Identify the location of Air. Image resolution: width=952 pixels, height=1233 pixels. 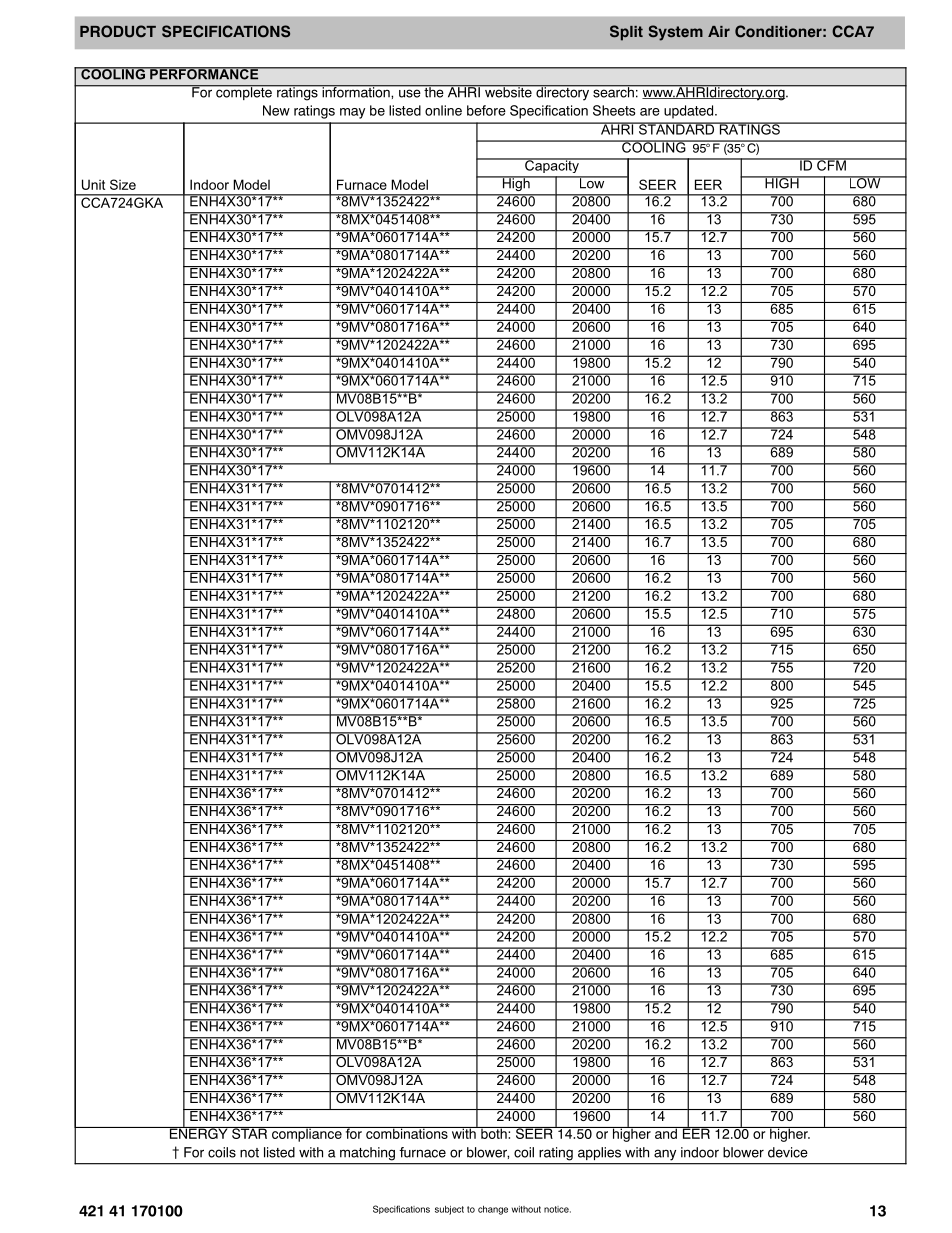
(719, 31).
